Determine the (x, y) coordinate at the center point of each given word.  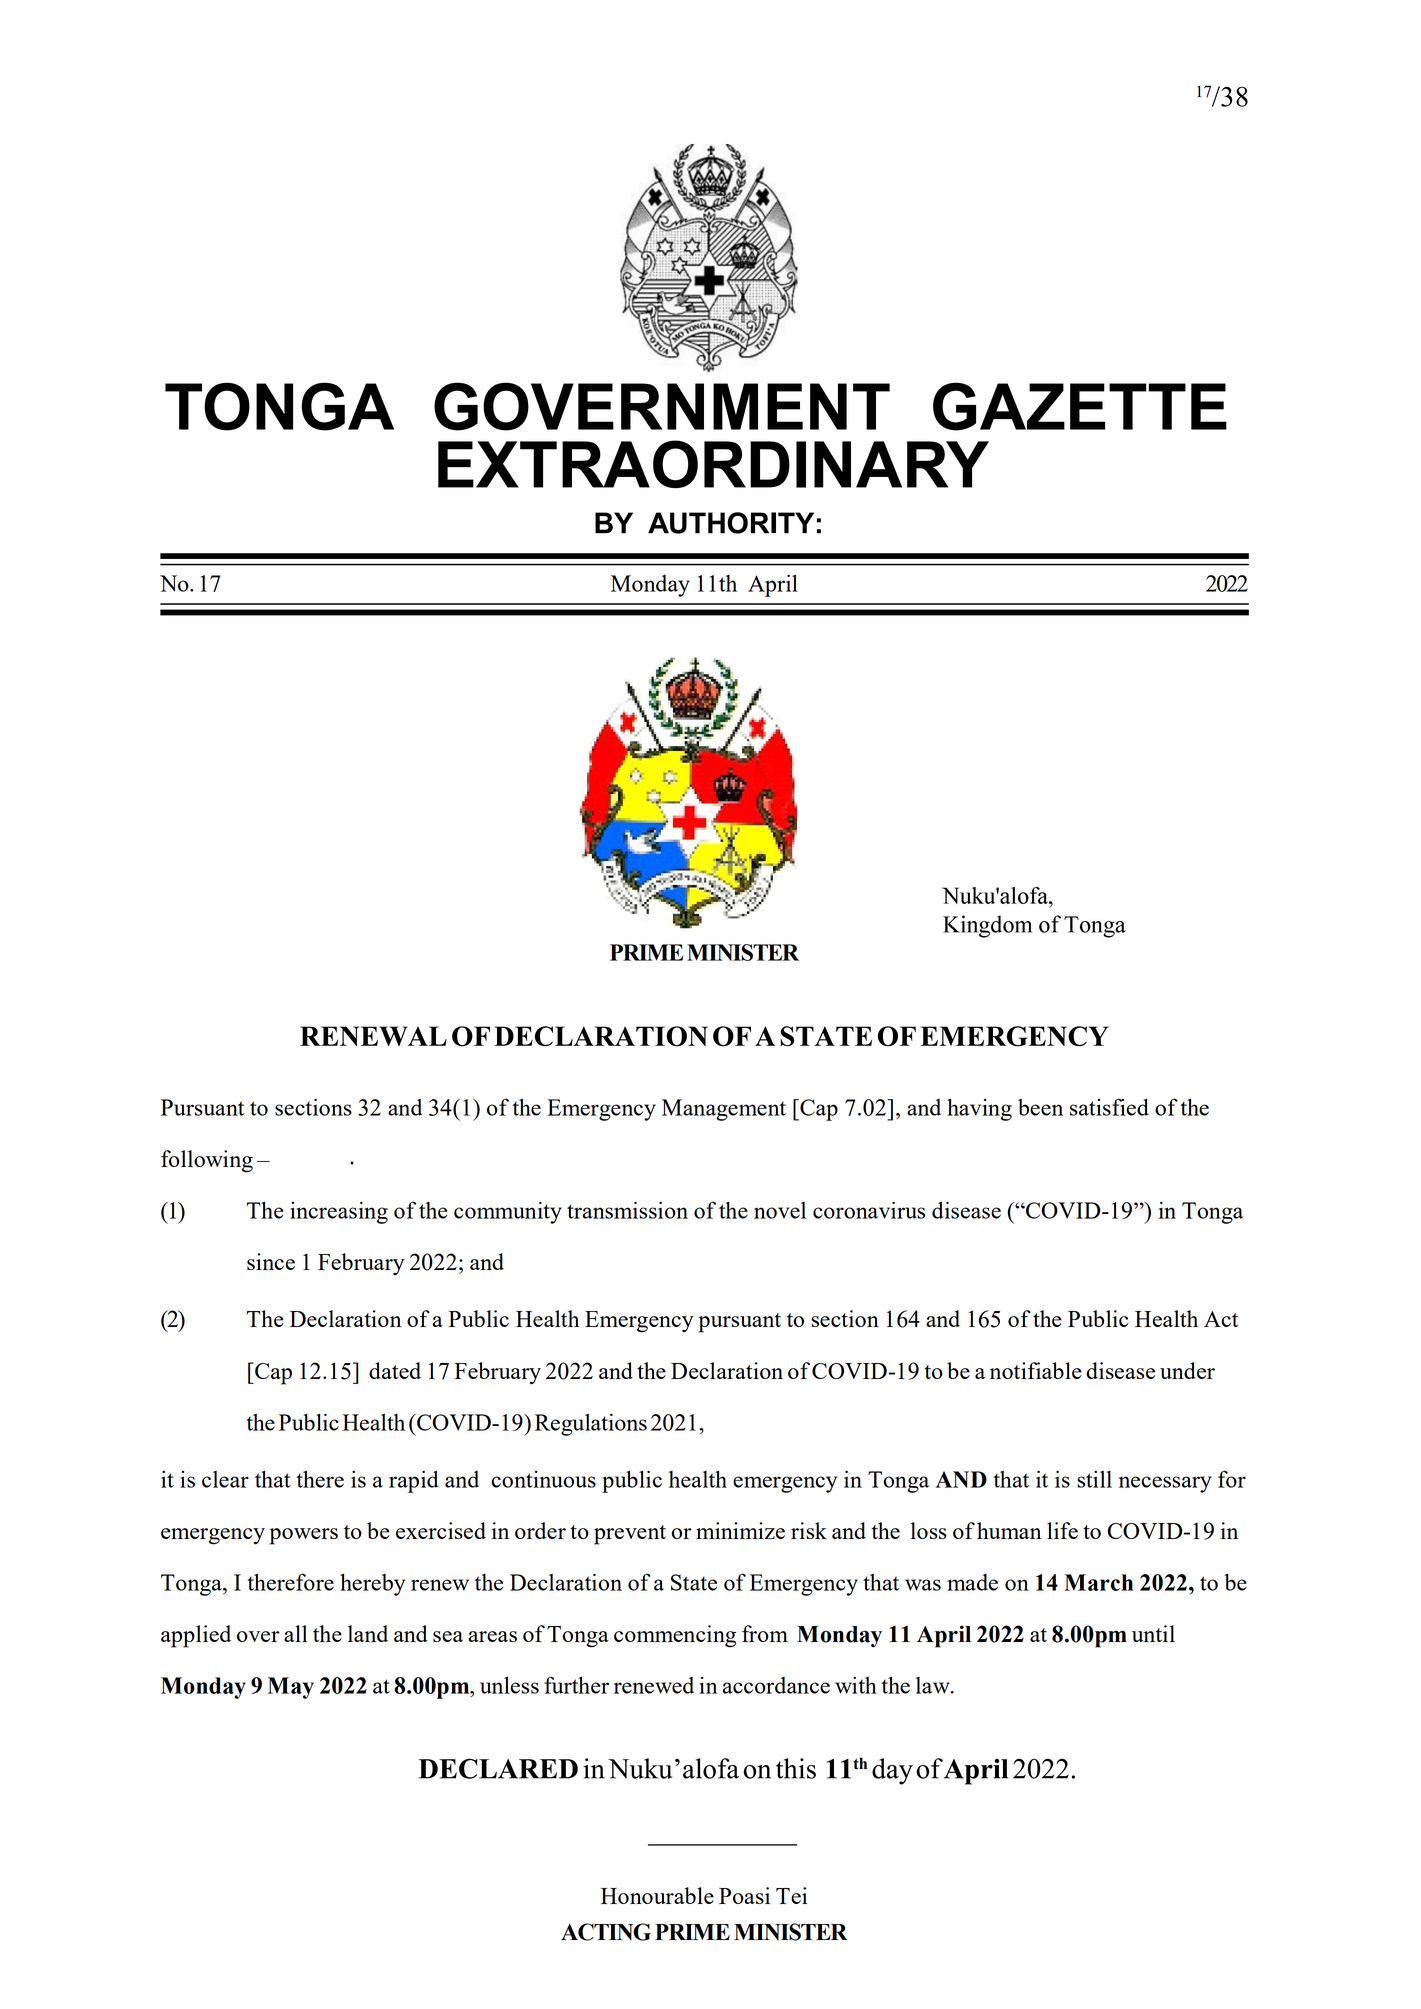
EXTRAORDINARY (713, 464)
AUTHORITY (731, 523)
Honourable (657, 1895)
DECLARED (498, 1768)
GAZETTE (1080, 406)
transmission (627, 1210)
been (1040, 1107)
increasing (339, 1213)
